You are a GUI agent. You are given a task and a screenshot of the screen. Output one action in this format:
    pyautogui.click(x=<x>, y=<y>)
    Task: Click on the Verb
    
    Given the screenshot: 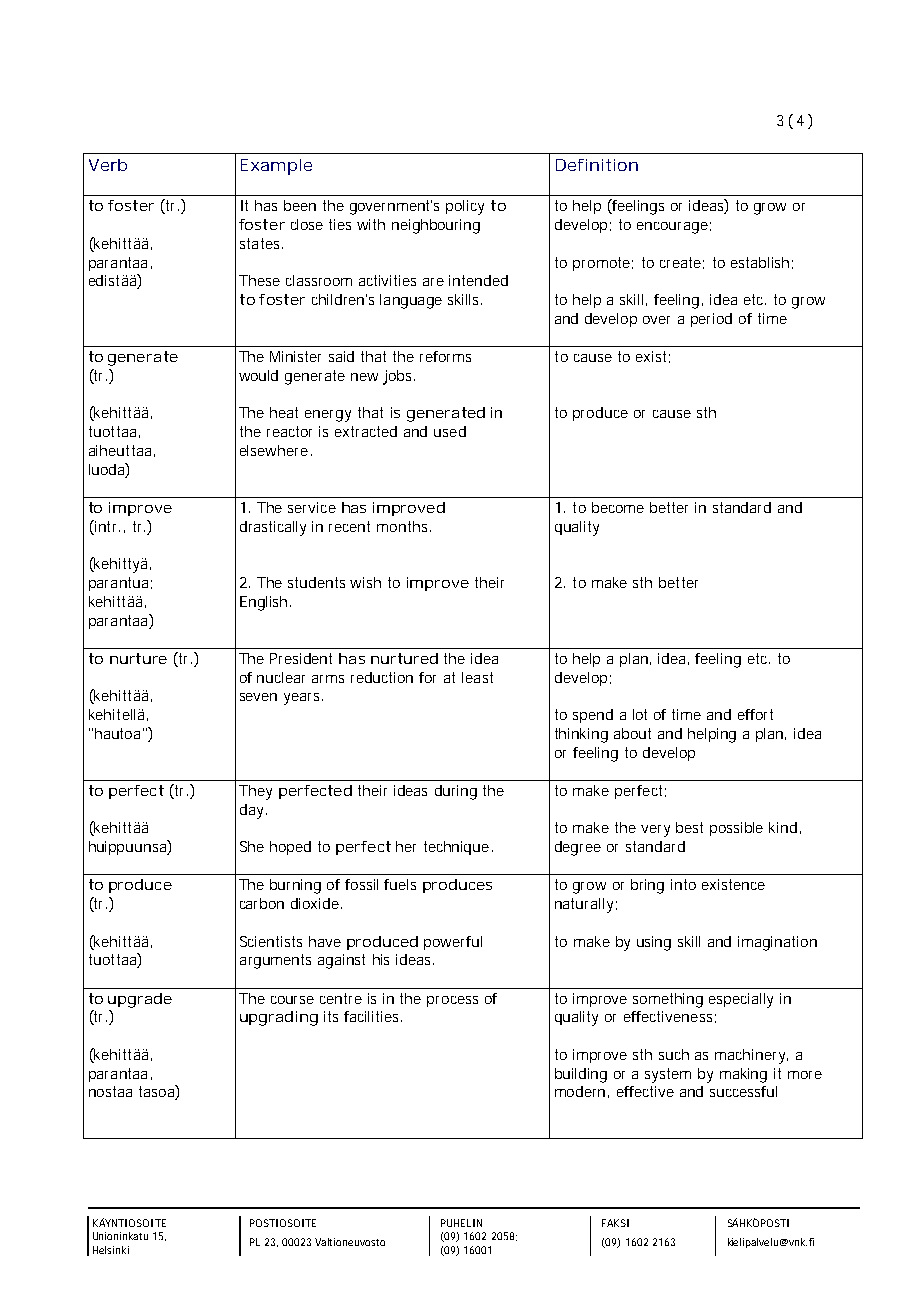 What is the action you would take?
    pyautogui.click(x=108, y=165)
